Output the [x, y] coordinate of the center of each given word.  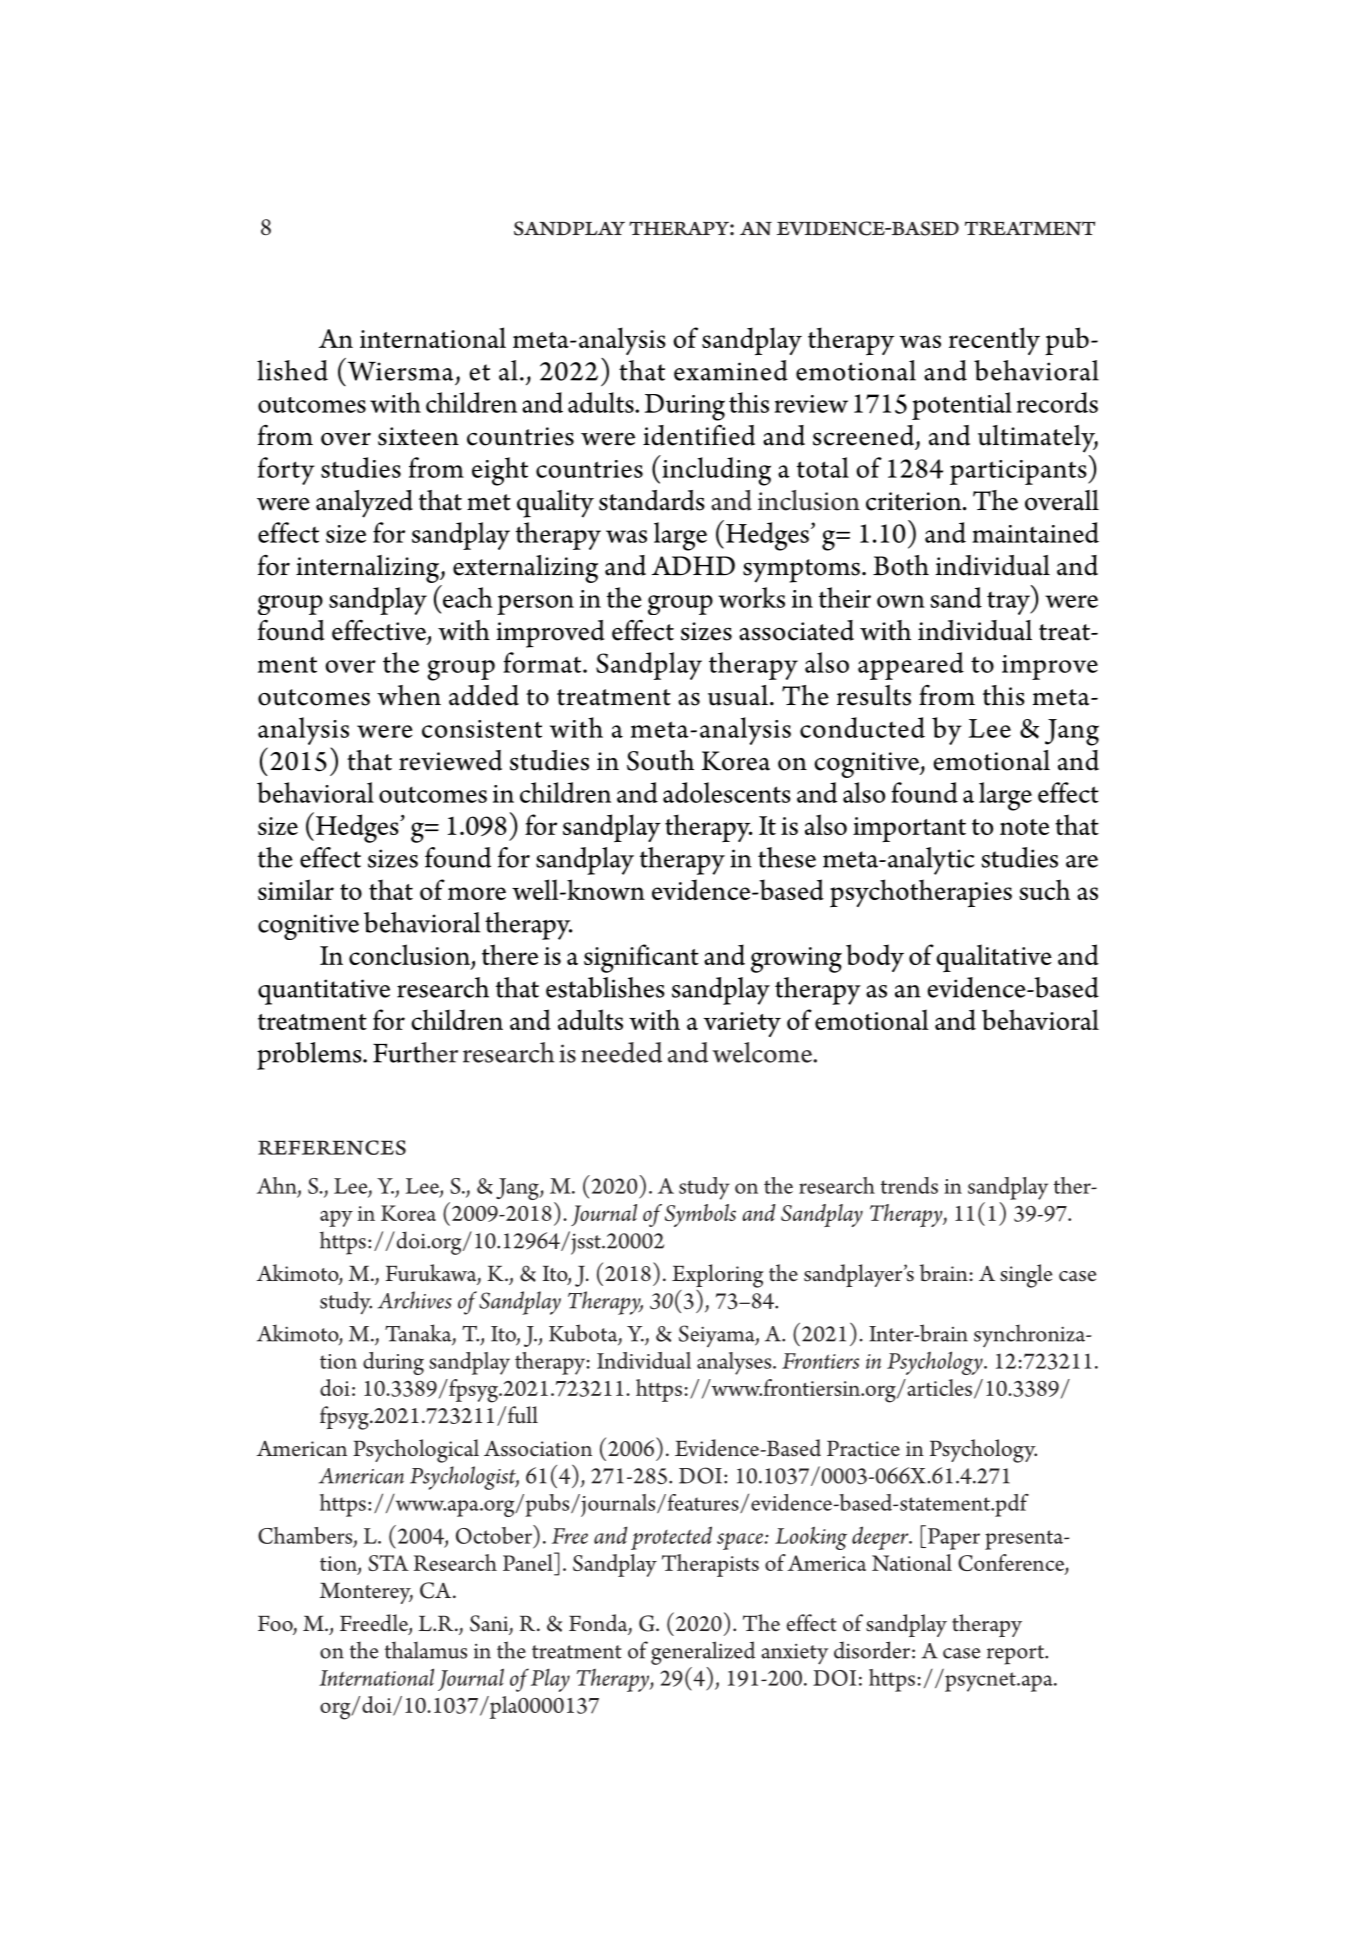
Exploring [718, 1276]
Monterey [366, 1593]
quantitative [324, 992]
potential [962, 406]
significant [641, 958]
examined [731, 370]
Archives [415, 1300]
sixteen [418, 436]
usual [738, 695]
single [1026, 1276]
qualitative [994, 958]
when [409, 695]
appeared [911, 666]
